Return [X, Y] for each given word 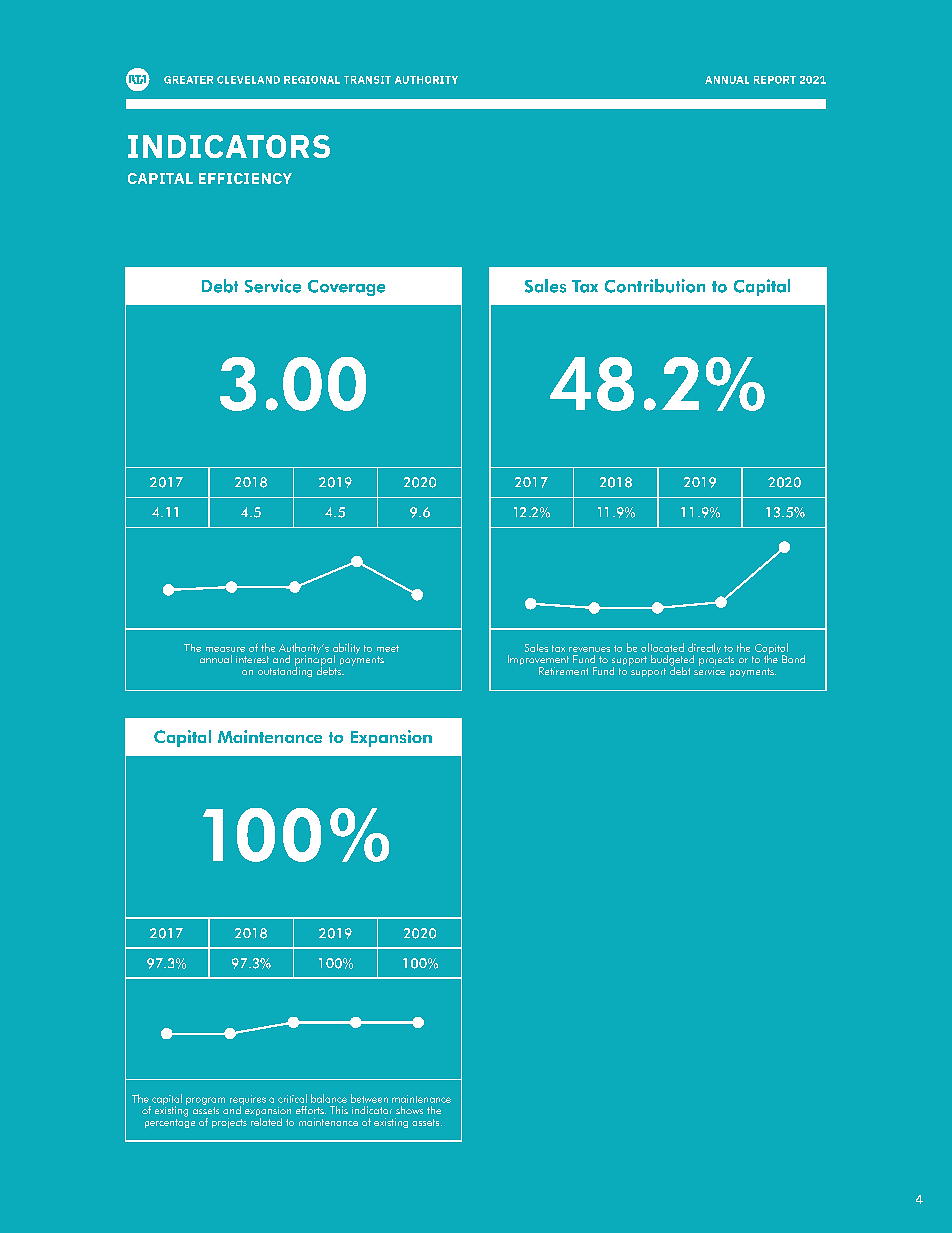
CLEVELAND [248, 80]
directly [704, 649]
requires [248, 1101]
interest [252, 659]
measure [225, 649]
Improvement [538, 661]
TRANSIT [367, 80]
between [369, 1098]
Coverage [346, 288]
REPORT [775, 80]
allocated [662, 647]
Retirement [563, 671]
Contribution [655, 286]
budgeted [672, 661]
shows [409, 1110]
